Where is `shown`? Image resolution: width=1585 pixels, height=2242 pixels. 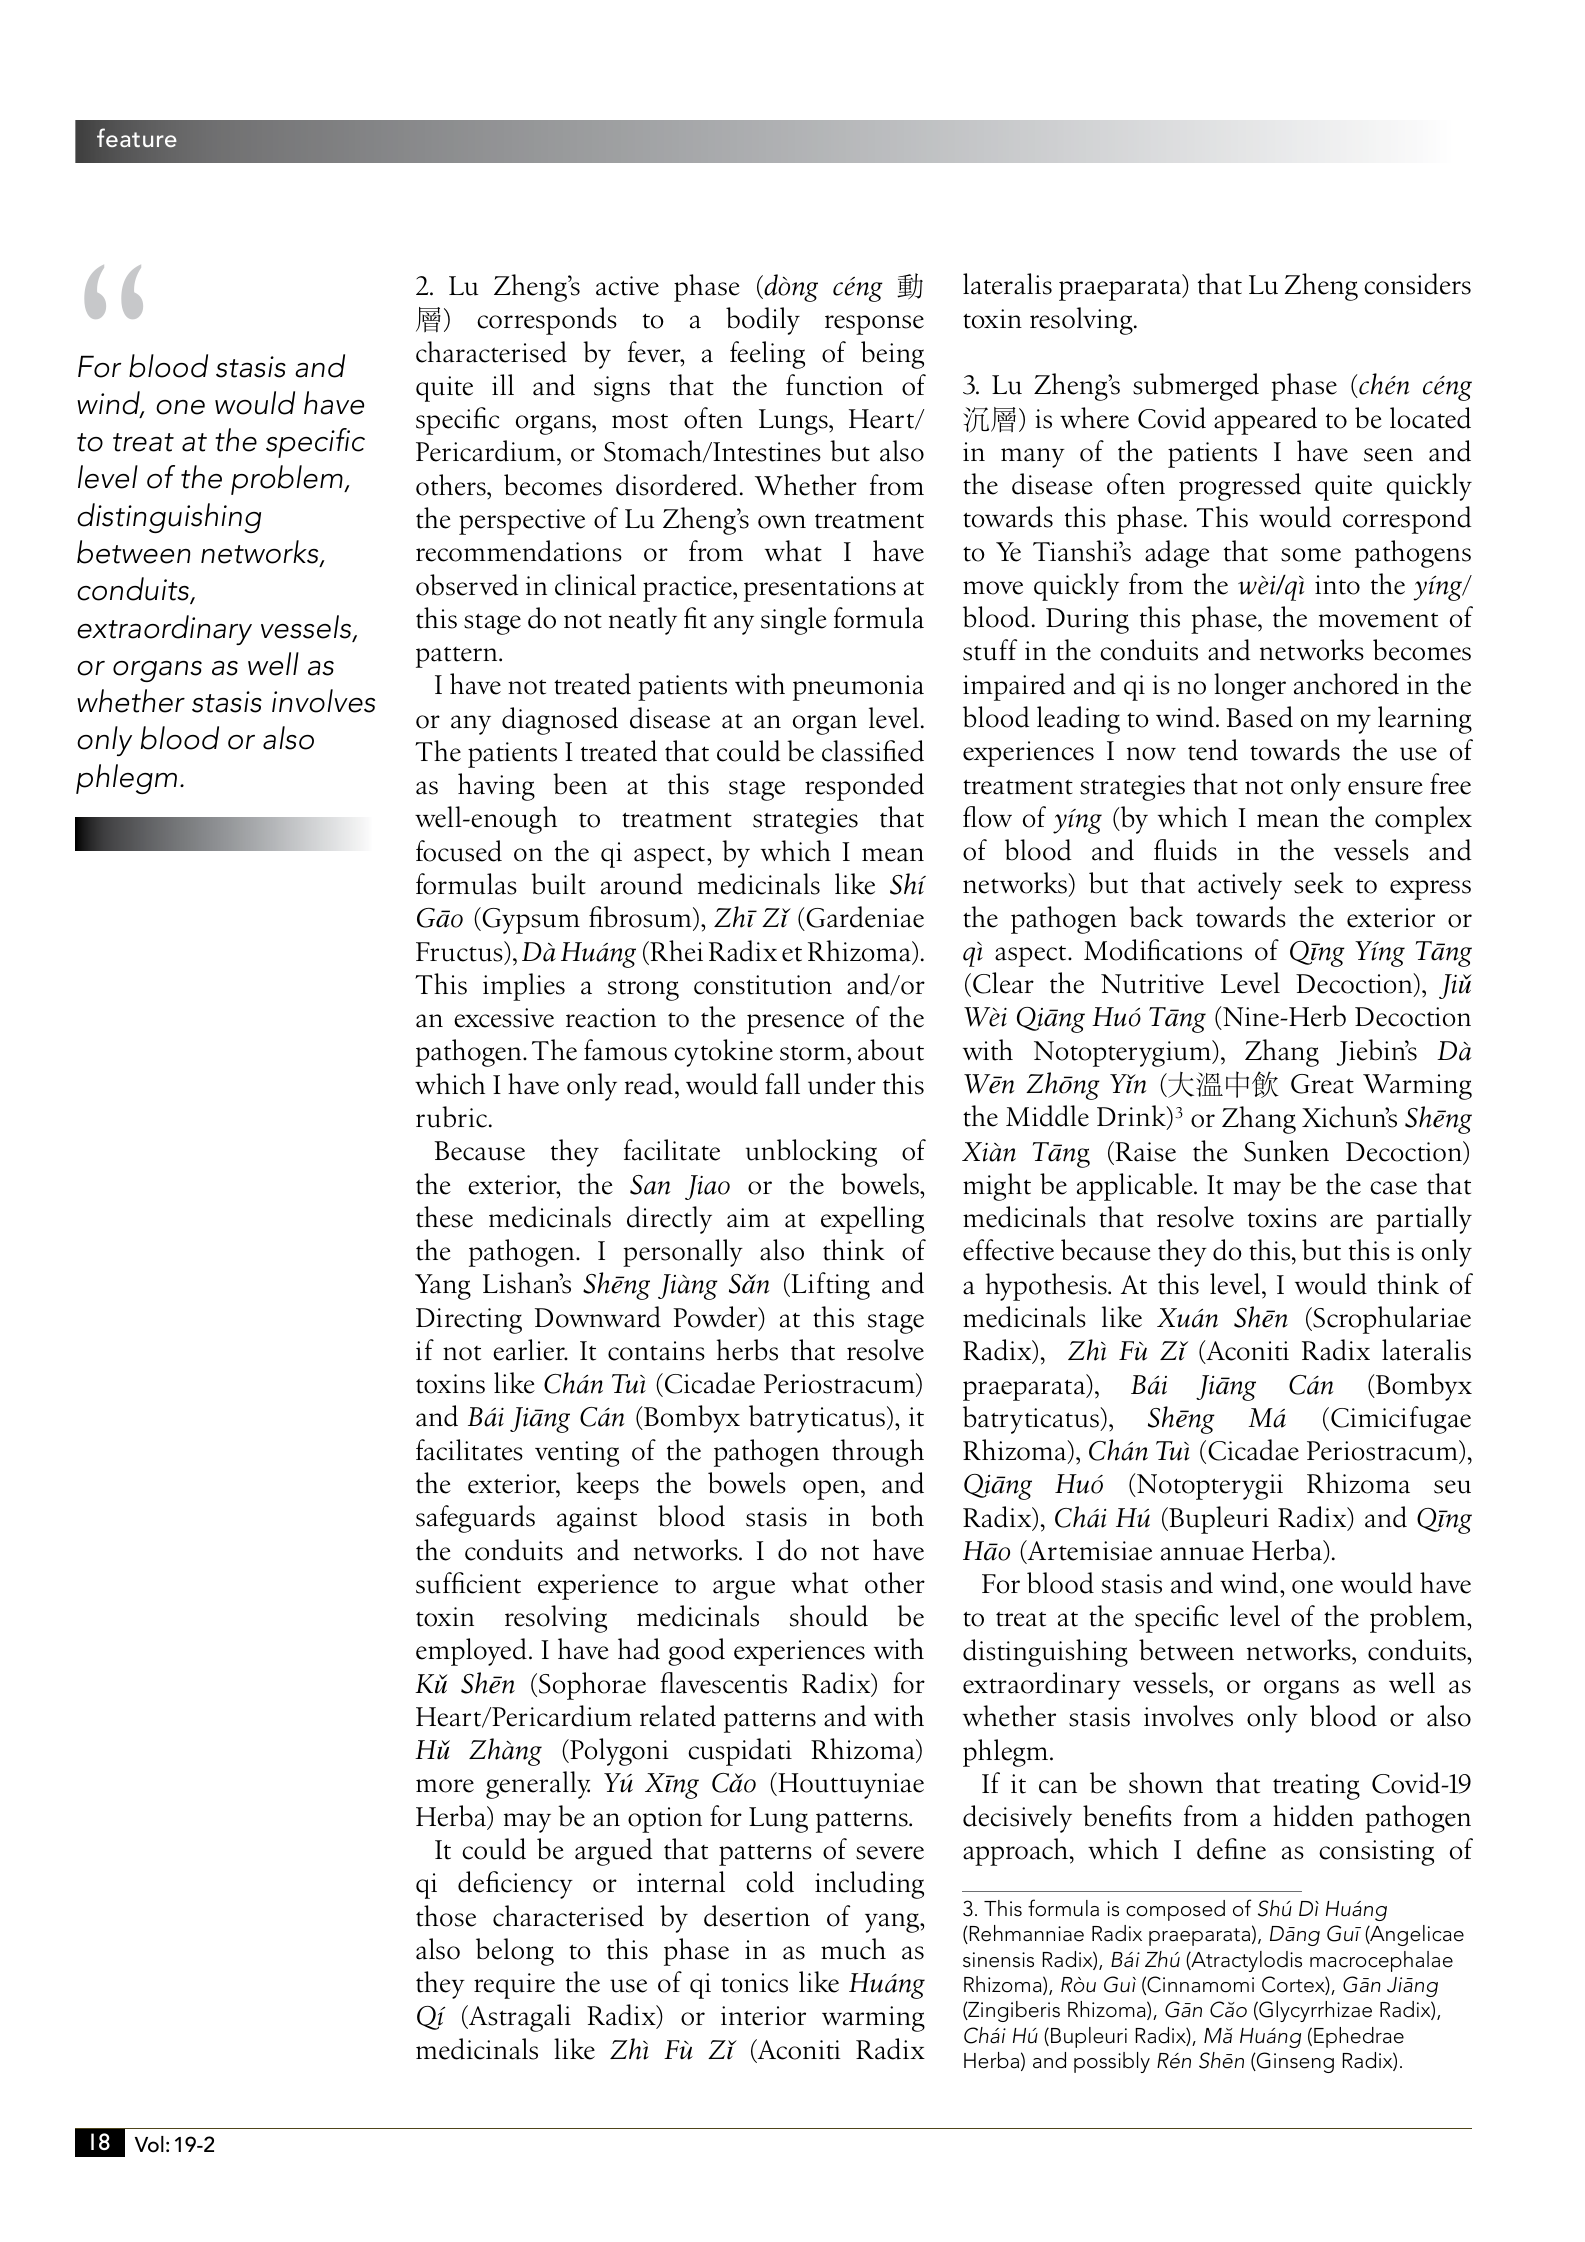 shown is located at coordinates (1166, 1783).
